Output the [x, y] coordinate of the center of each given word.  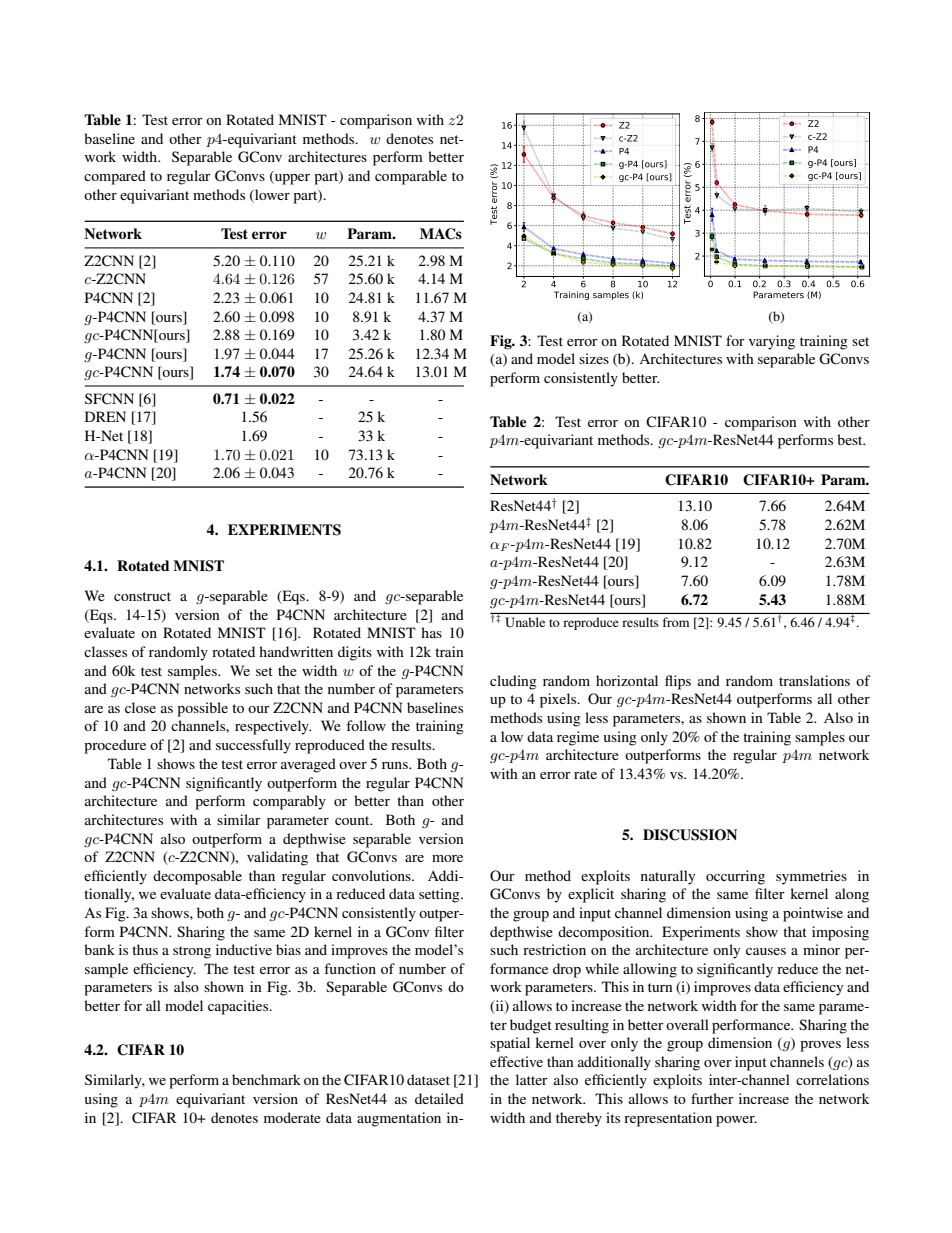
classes [105, 651]
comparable [411, 177]
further [712, 1098]
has [431, 632]
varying [772, 342]
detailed [439, 1098]
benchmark [266, 1079]
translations [814, 680]
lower [271, 194]
